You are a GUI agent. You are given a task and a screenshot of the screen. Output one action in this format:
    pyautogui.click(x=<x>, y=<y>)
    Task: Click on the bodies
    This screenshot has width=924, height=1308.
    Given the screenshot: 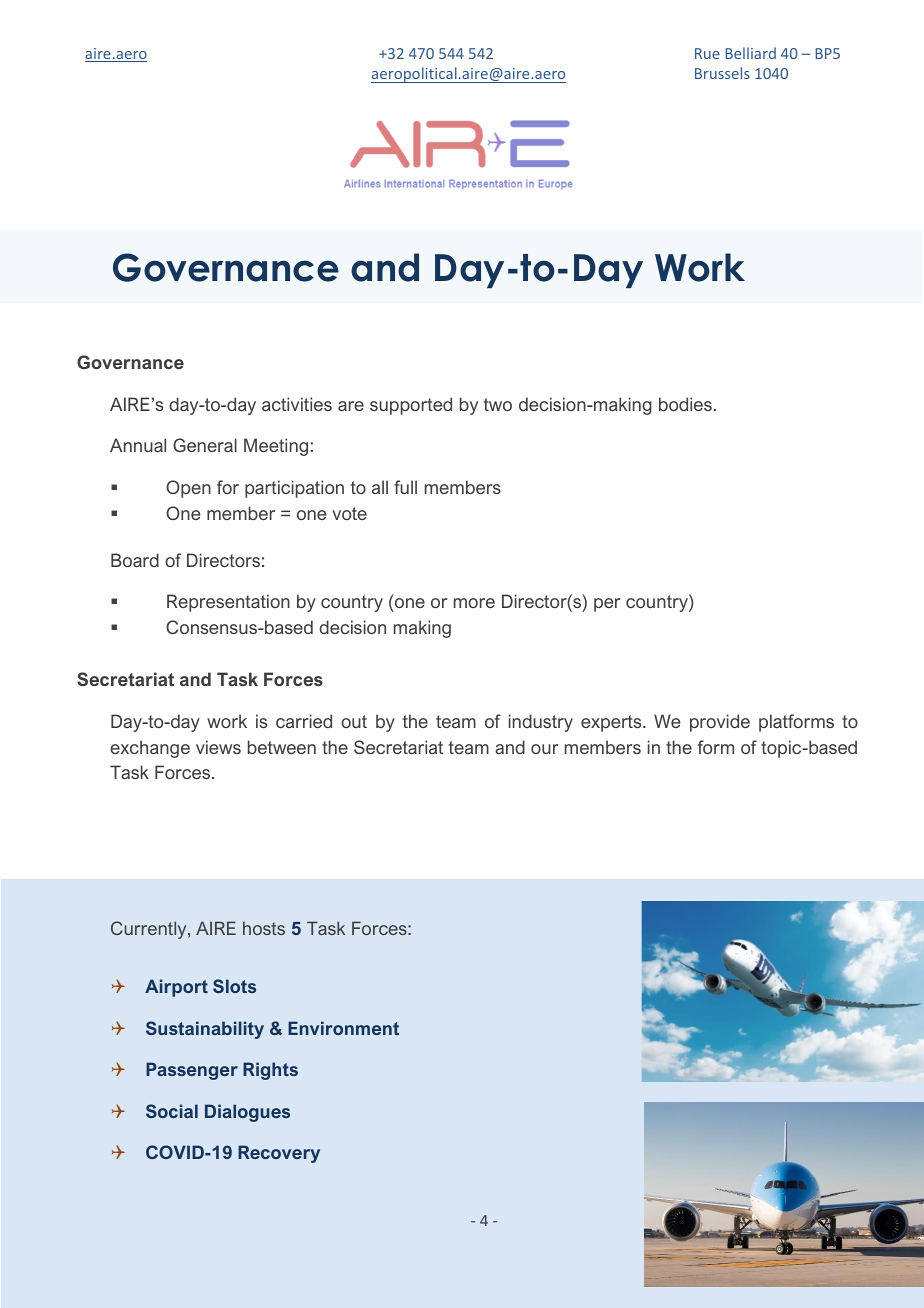 What is the action you would take?
    pyautogui.click(x=685, y=404)
